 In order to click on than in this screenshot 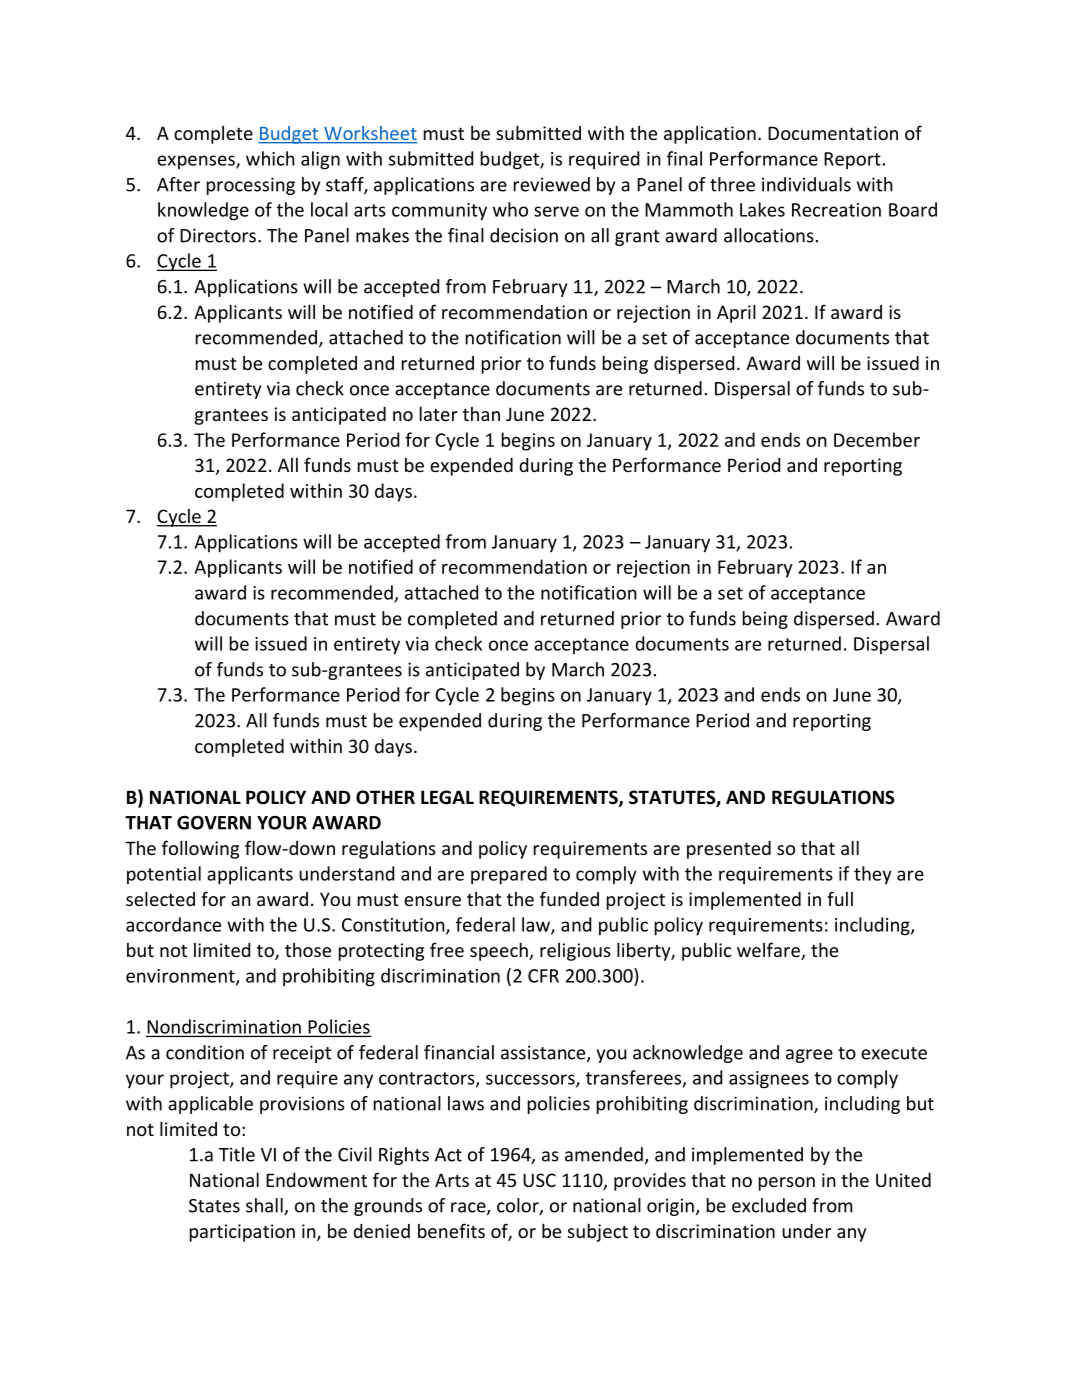, I will do `click(481, 414)`.
